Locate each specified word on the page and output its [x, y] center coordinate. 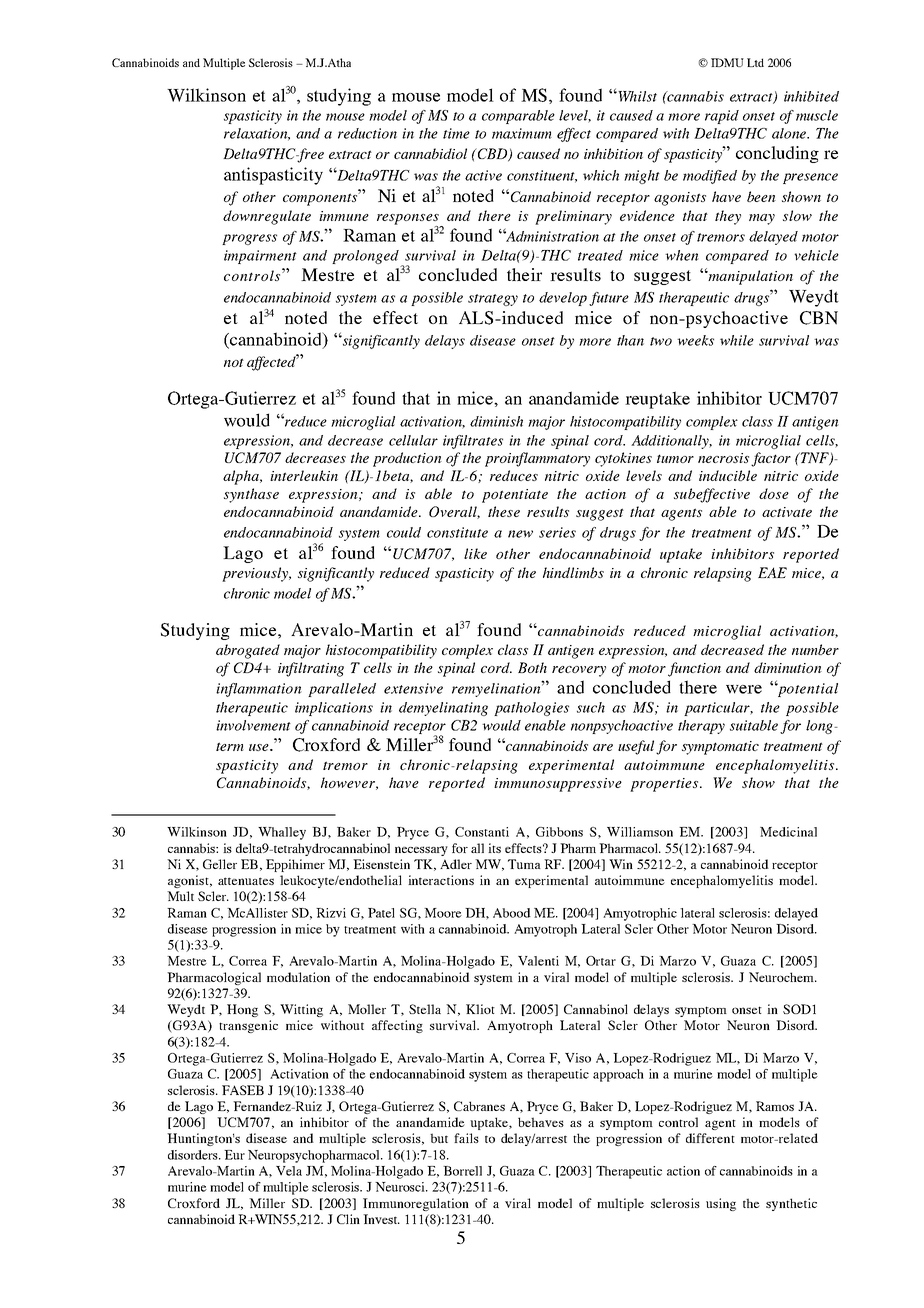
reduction [367, 133]
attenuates [246, 881]
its [494, 848]
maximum [522, 133]
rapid [722, 117]
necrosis [723, 458]
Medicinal [788, 832]
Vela [289, 1171]
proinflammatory [537, 459]
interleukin [304, 475]
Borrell [462, 1171]
